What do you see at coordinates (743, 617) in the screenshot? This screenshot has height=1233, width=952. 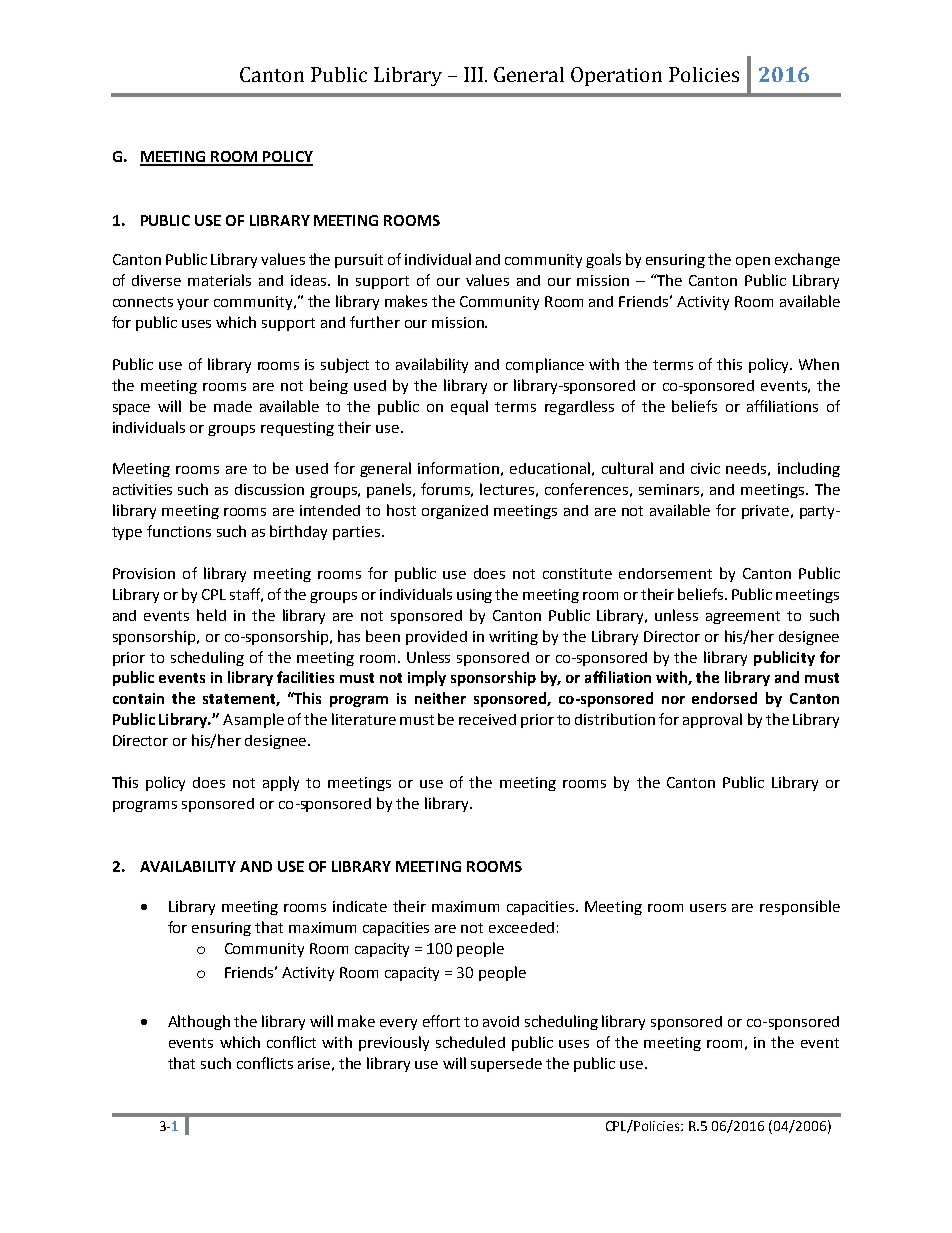 I see `agreement` at bounding box center [743, 617].
